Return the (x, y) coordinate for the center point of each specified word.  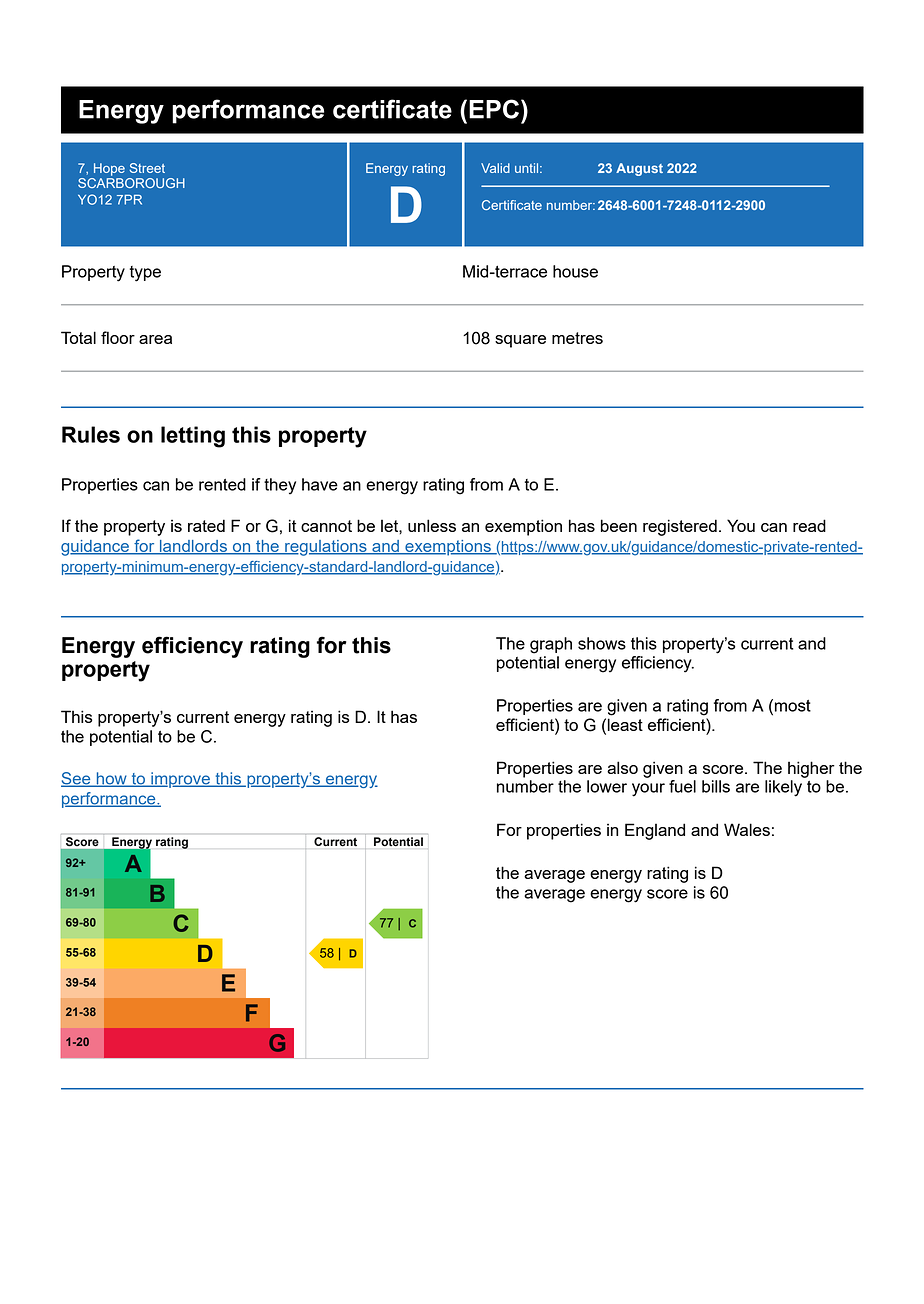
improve (180, 780)
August (639, 169)
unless (432, 525)
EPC (494, 109)
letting (193, 437)
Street (147, 168)
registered (680, 527)
